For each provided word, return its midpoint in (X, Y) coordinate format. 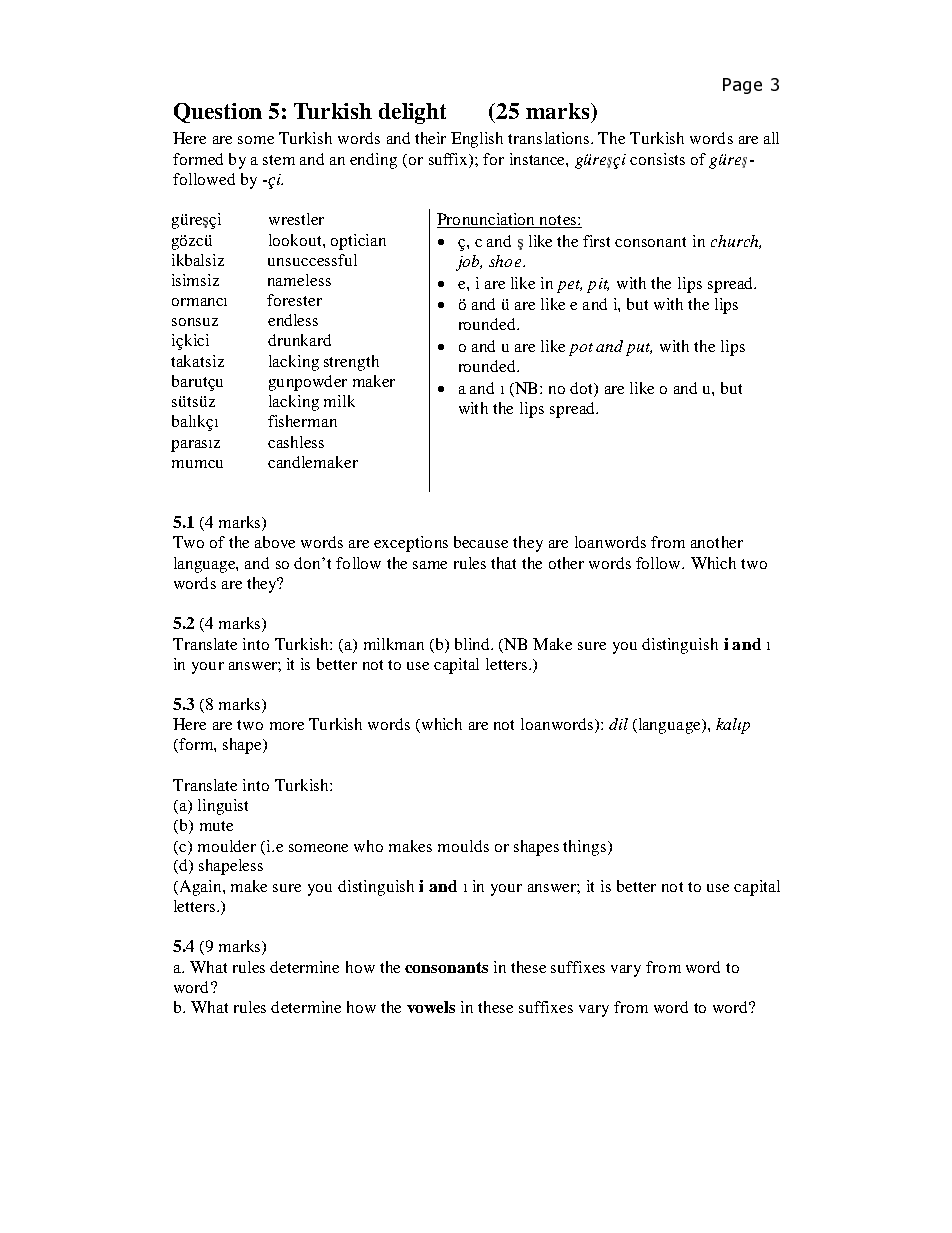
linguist (223, 807)
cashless (296, 442)
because (481, 542)
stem (279, 160)
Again (200, 888)
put (639, 349)
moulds (463, 846)
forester (294, 300)
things (586, 848)
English (477, 140)
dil (618, 724)
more (287, 726)
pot (581, 349)
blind (473, 644)
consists (657, 159)
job (469, 263)
